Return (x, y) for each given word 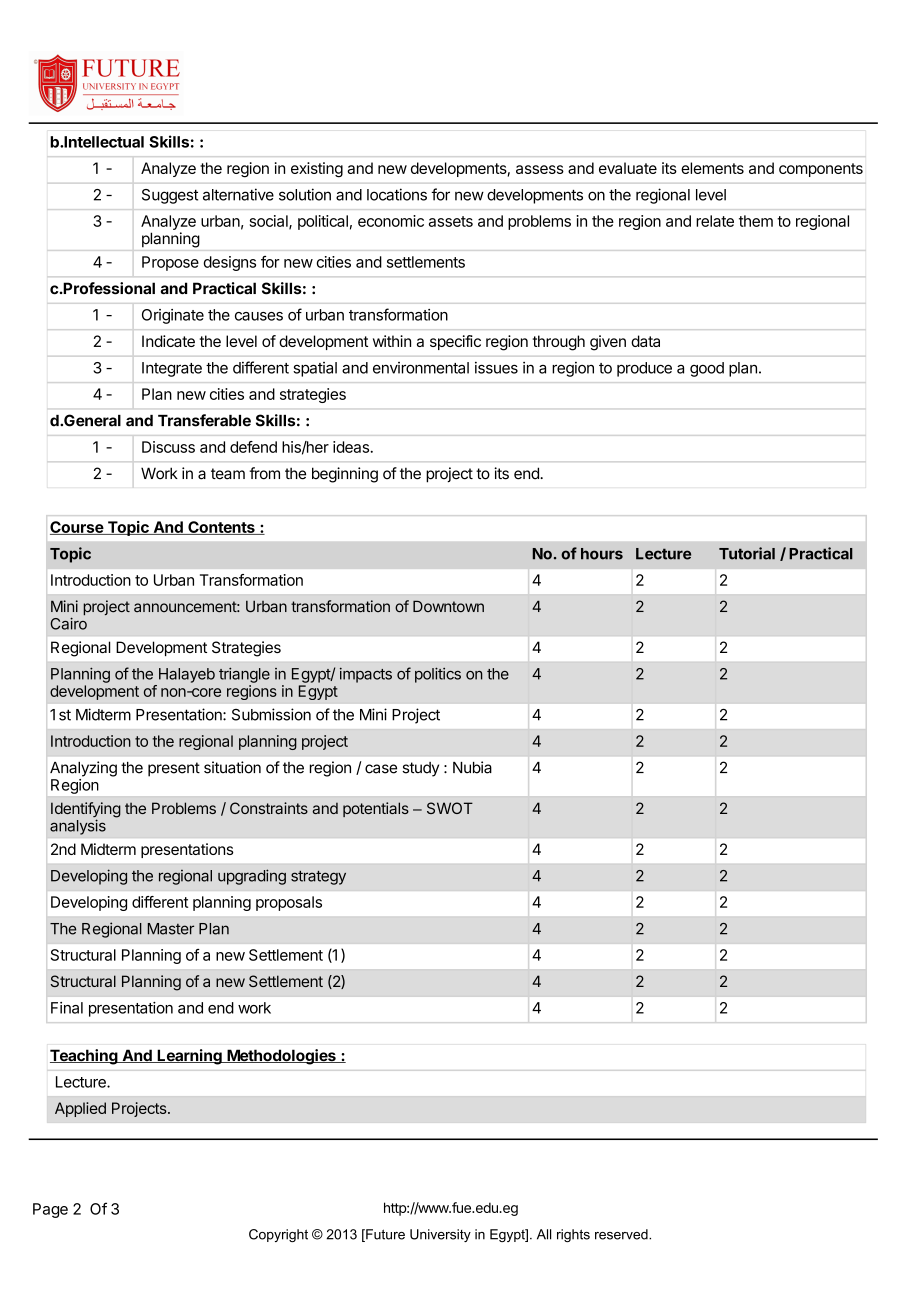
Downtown (448, 606)
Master (171, 929)
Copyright (278, 1235)
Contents (221, 528)
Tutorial (747, 553)
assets (451, 221)
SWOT (450, 808)
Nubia (472, 767)
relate (715, 221)
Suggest (170, 196)
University (440, 1235)
